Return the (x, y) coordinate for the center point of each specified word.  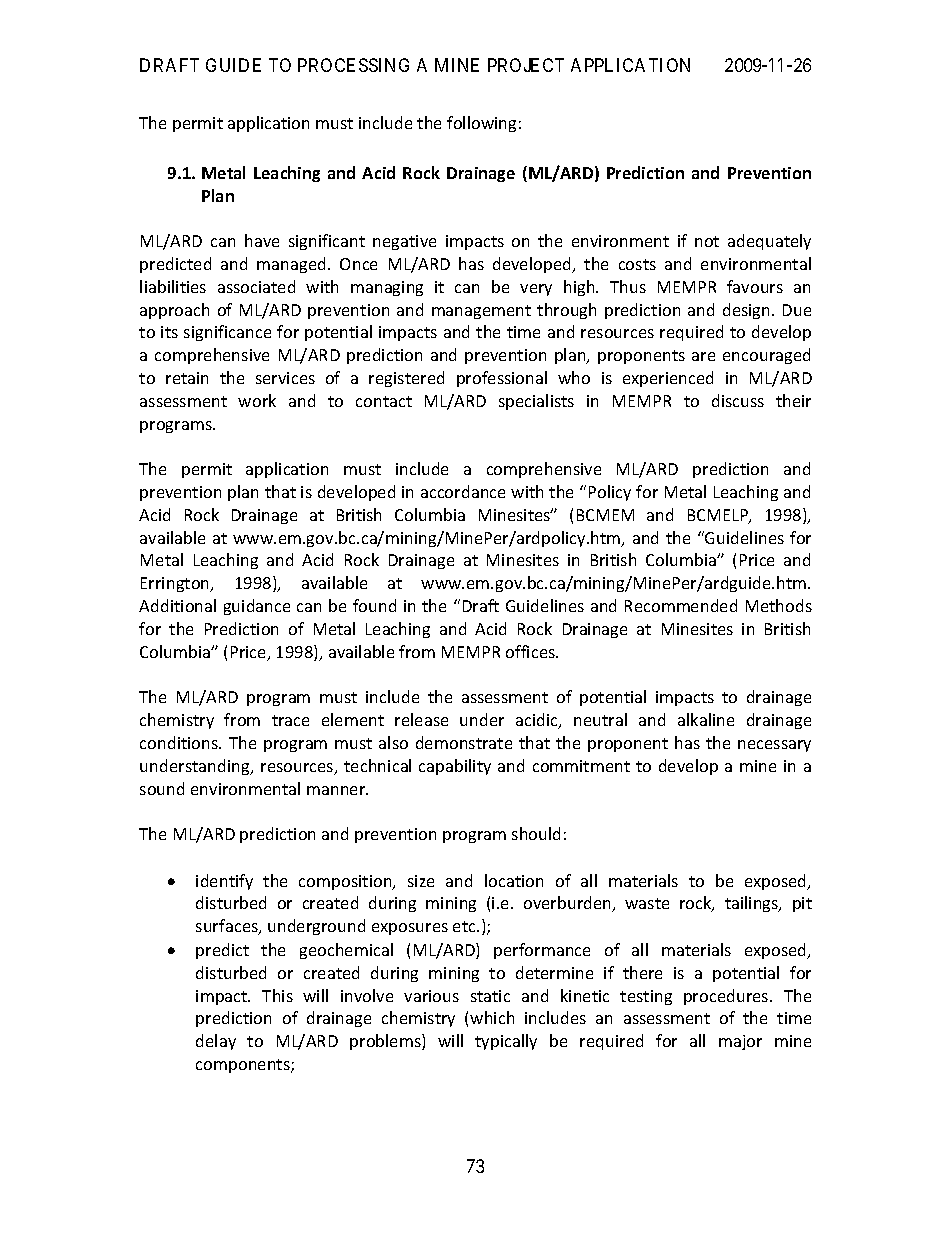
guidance (257, 607)
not (707, 241)
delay (216, 1042)
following (481, 124)
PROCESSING (353, 65)
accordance (463, 491)
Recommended (681, 605)
